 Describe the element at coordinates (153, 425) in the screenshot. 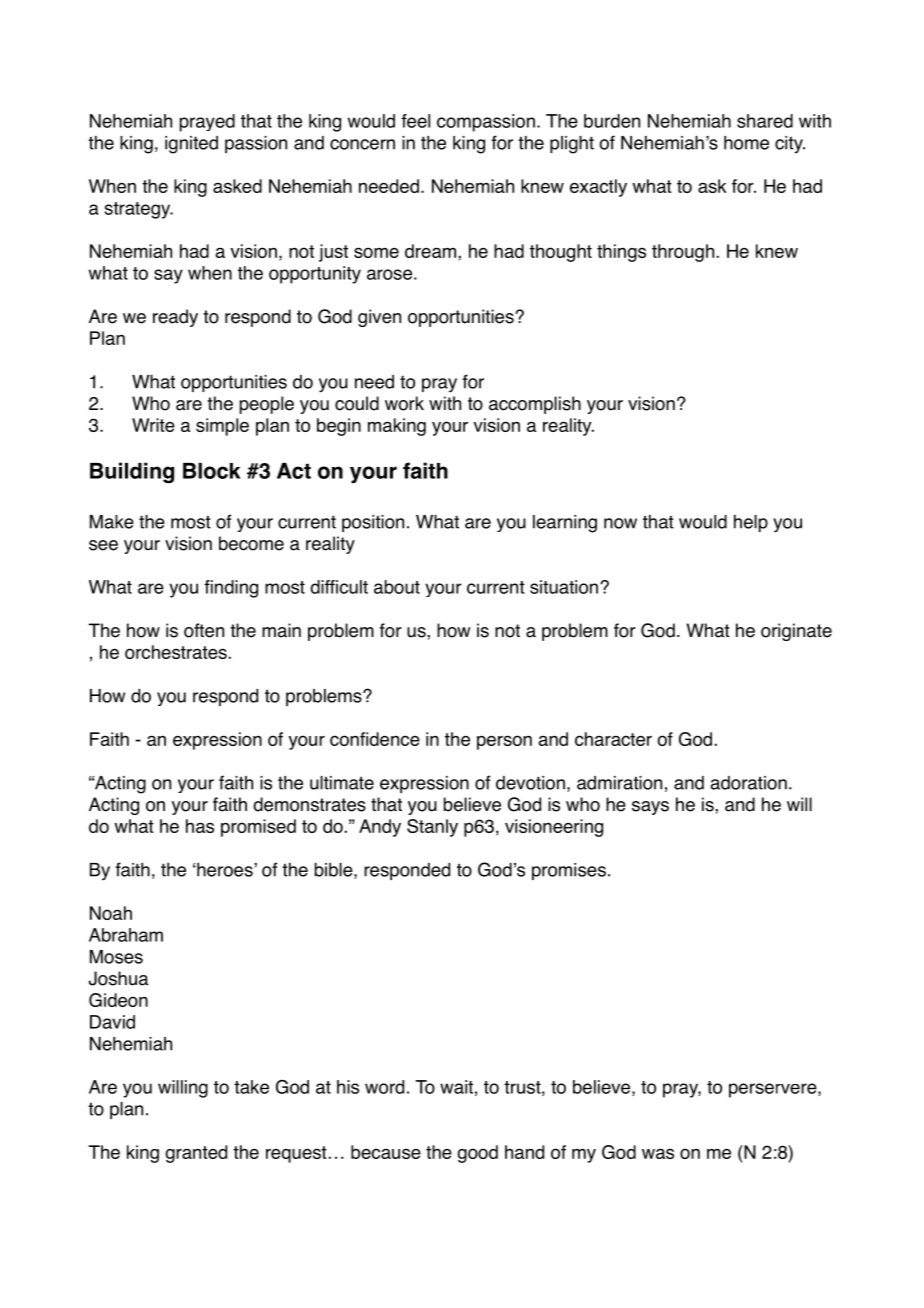

I see `Write` at that location.
